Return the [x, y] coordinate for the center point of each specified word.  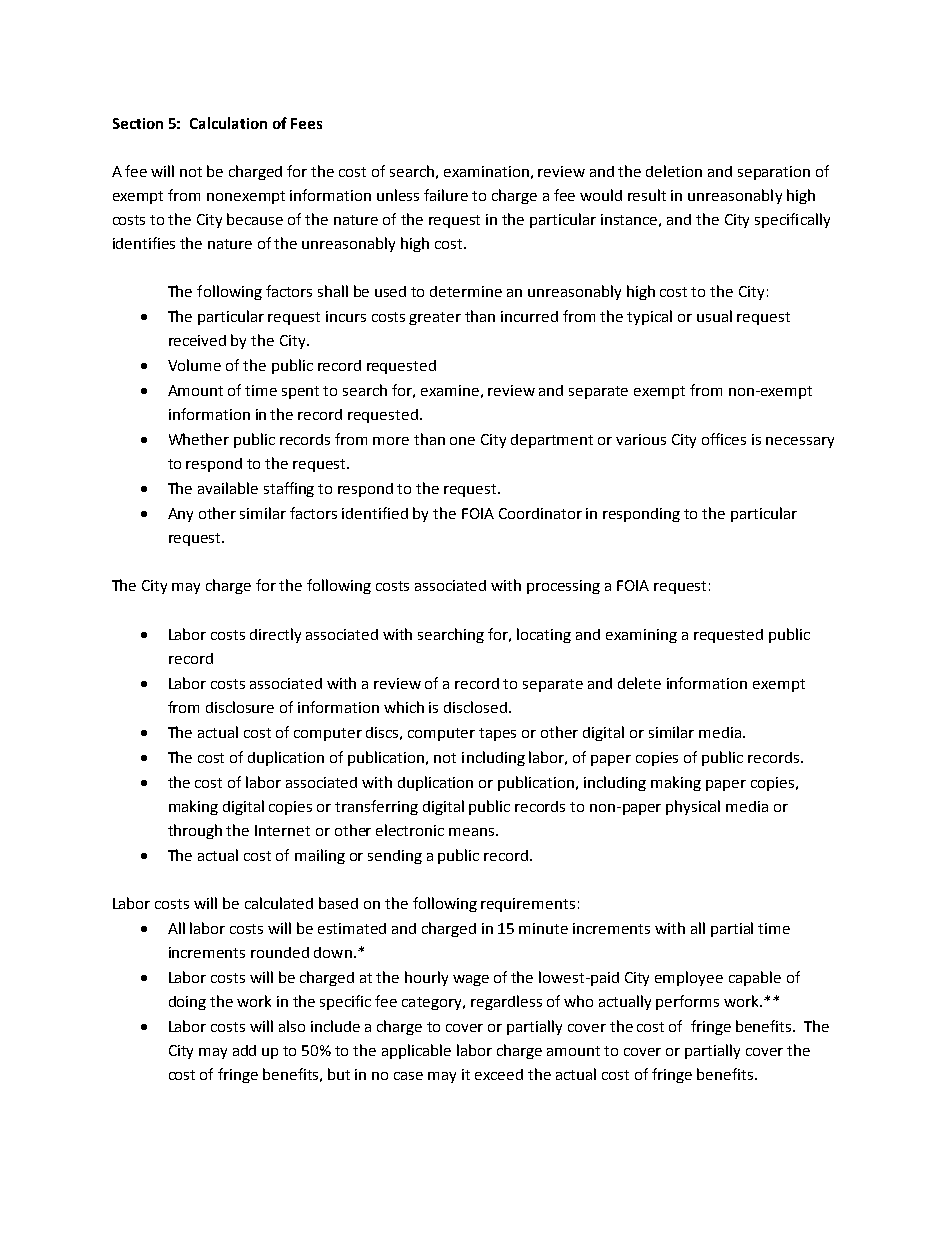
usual [714, 316]
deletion [674, 171]
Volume [194, 365]
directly [275, 635]
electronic [410, 830]
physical [693, 807]
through [195, 831]
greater [435, 318]
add [244, 1050]
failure [446, 195]
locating [544, 635]
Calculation [228, 123]
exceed [499, 1074]
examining [641, 636]
